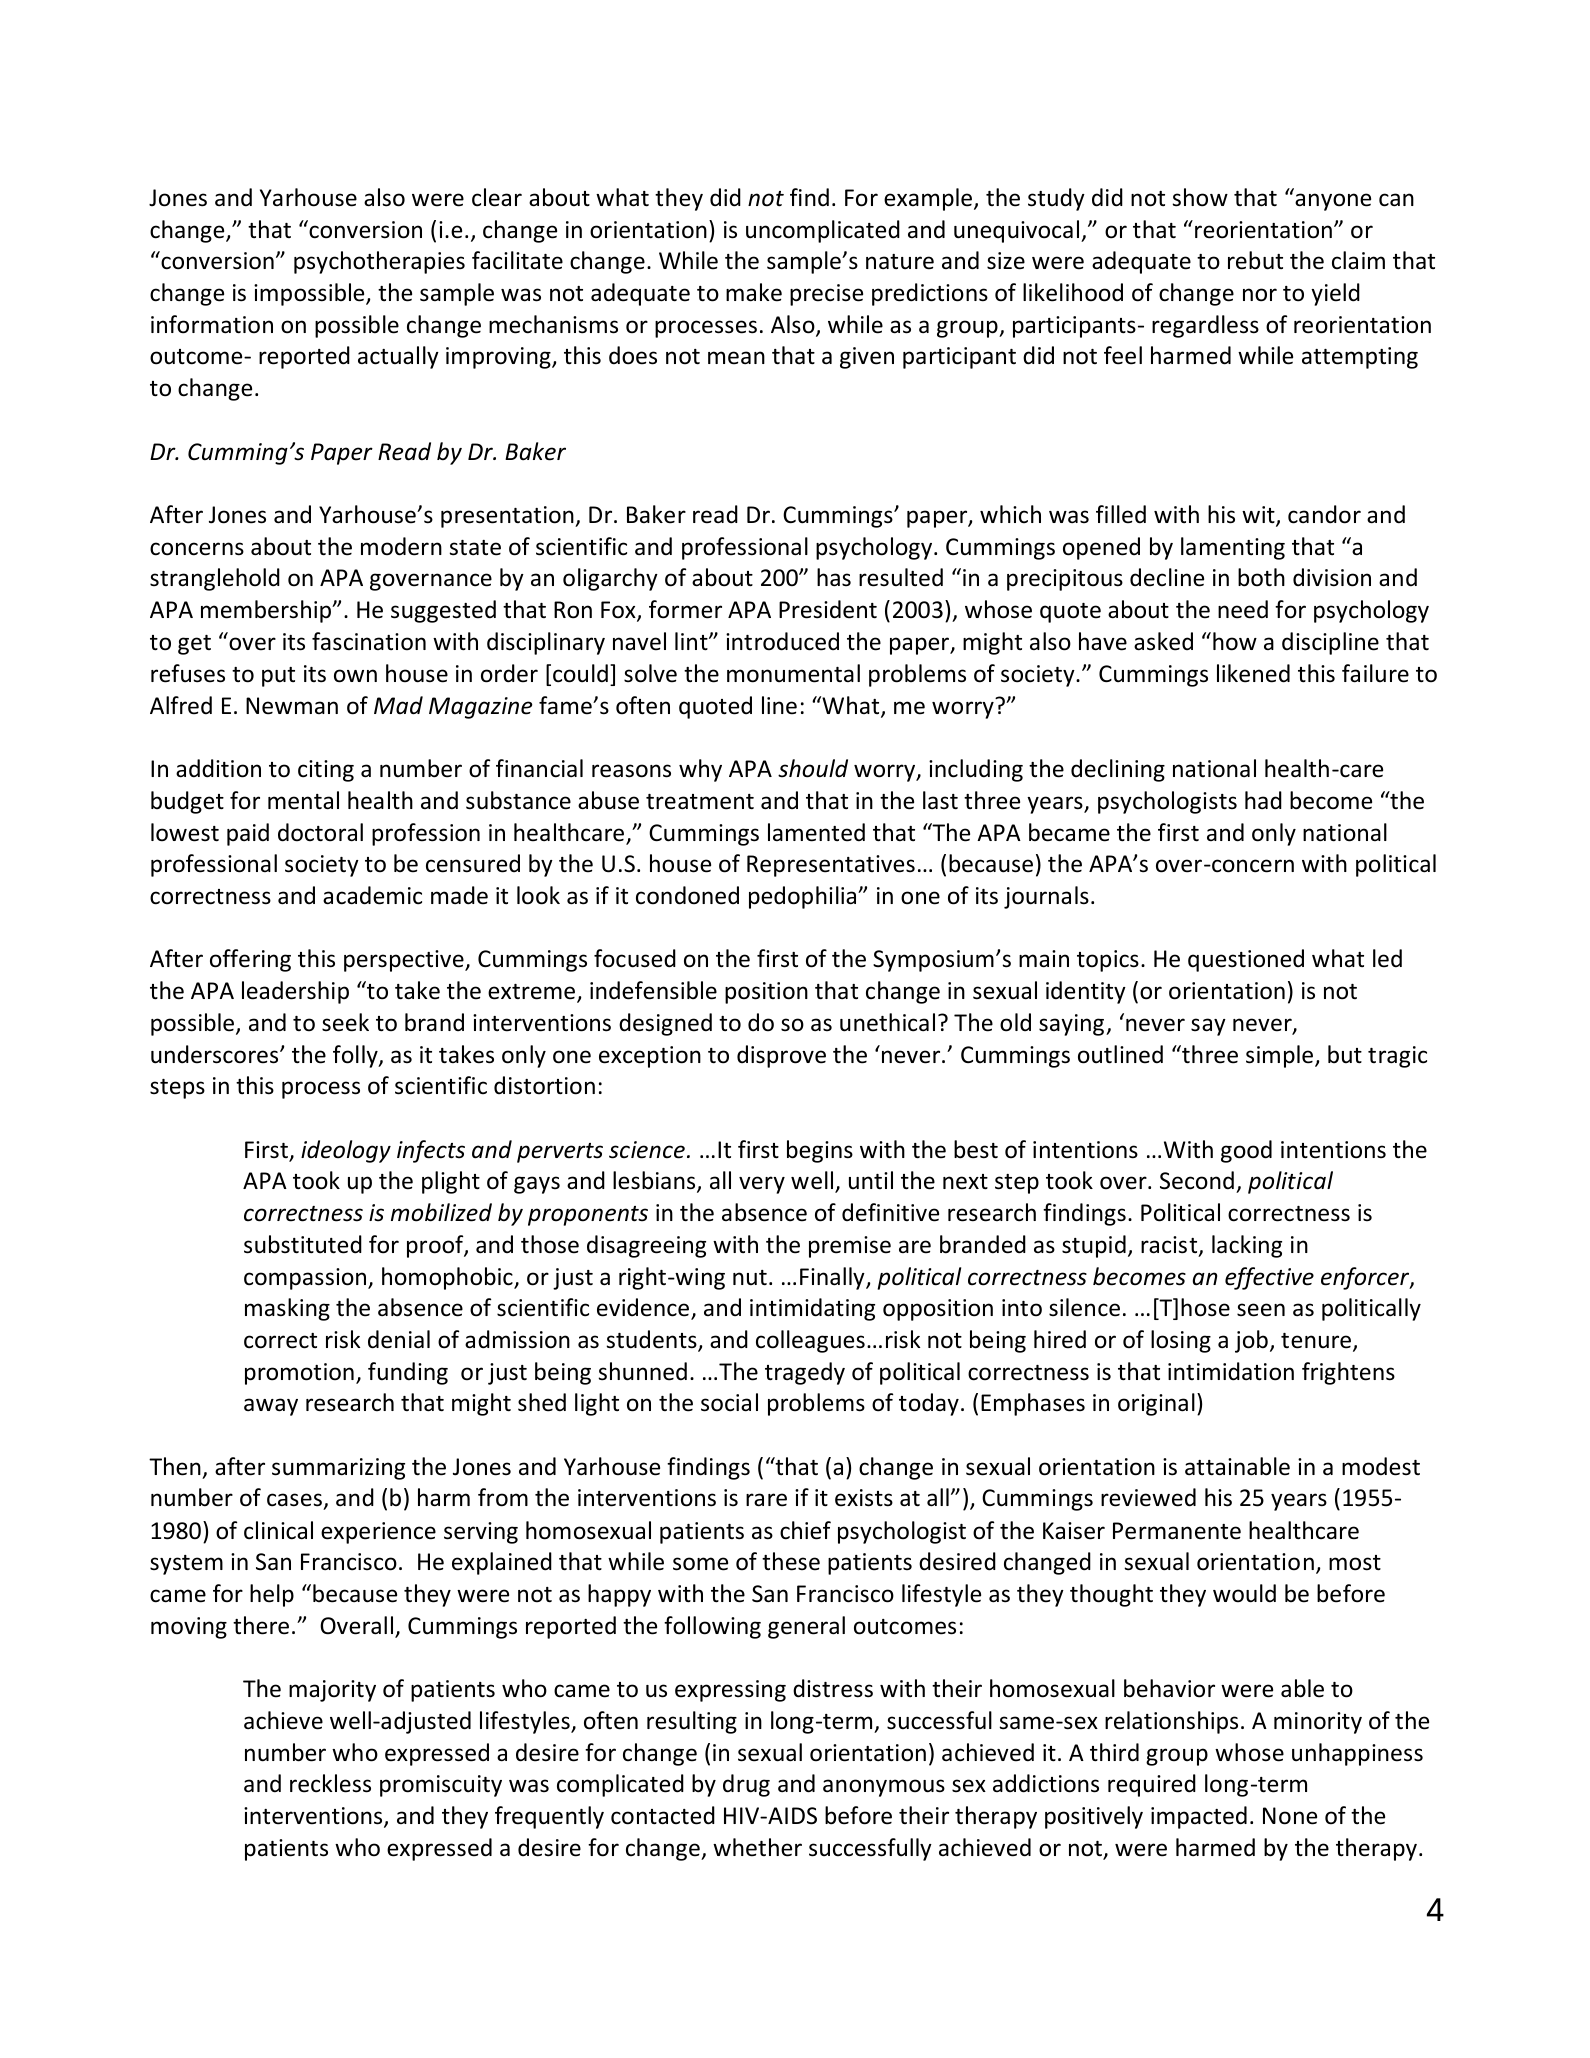 The height and width of the screenshot is (2058, 1590). What do you see at coordinates (1243, 609) in the screenshot?
I see `need` at bounding box center [1243, 609].
